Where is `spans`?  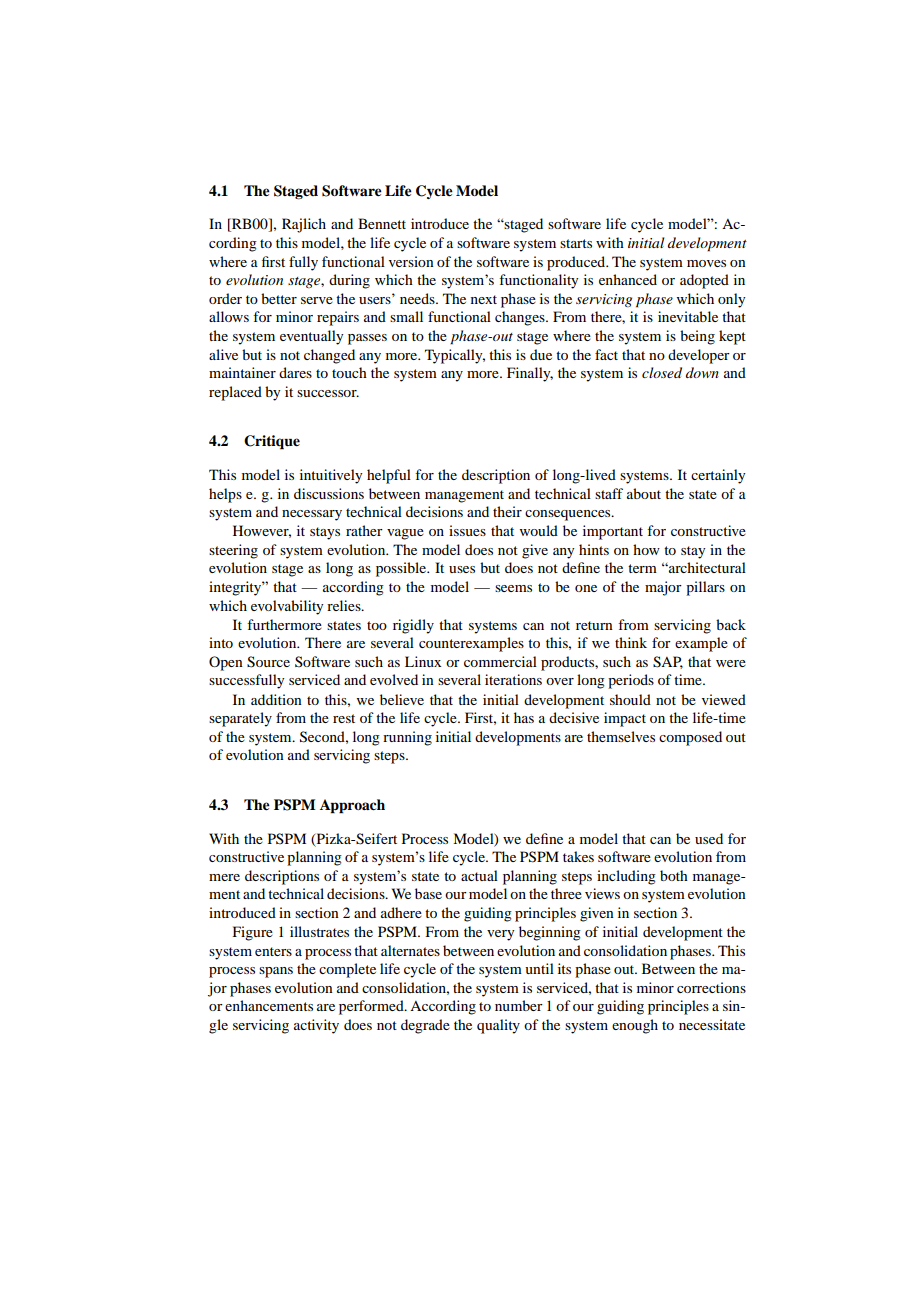
spans is located at coordinates (276, 972).
